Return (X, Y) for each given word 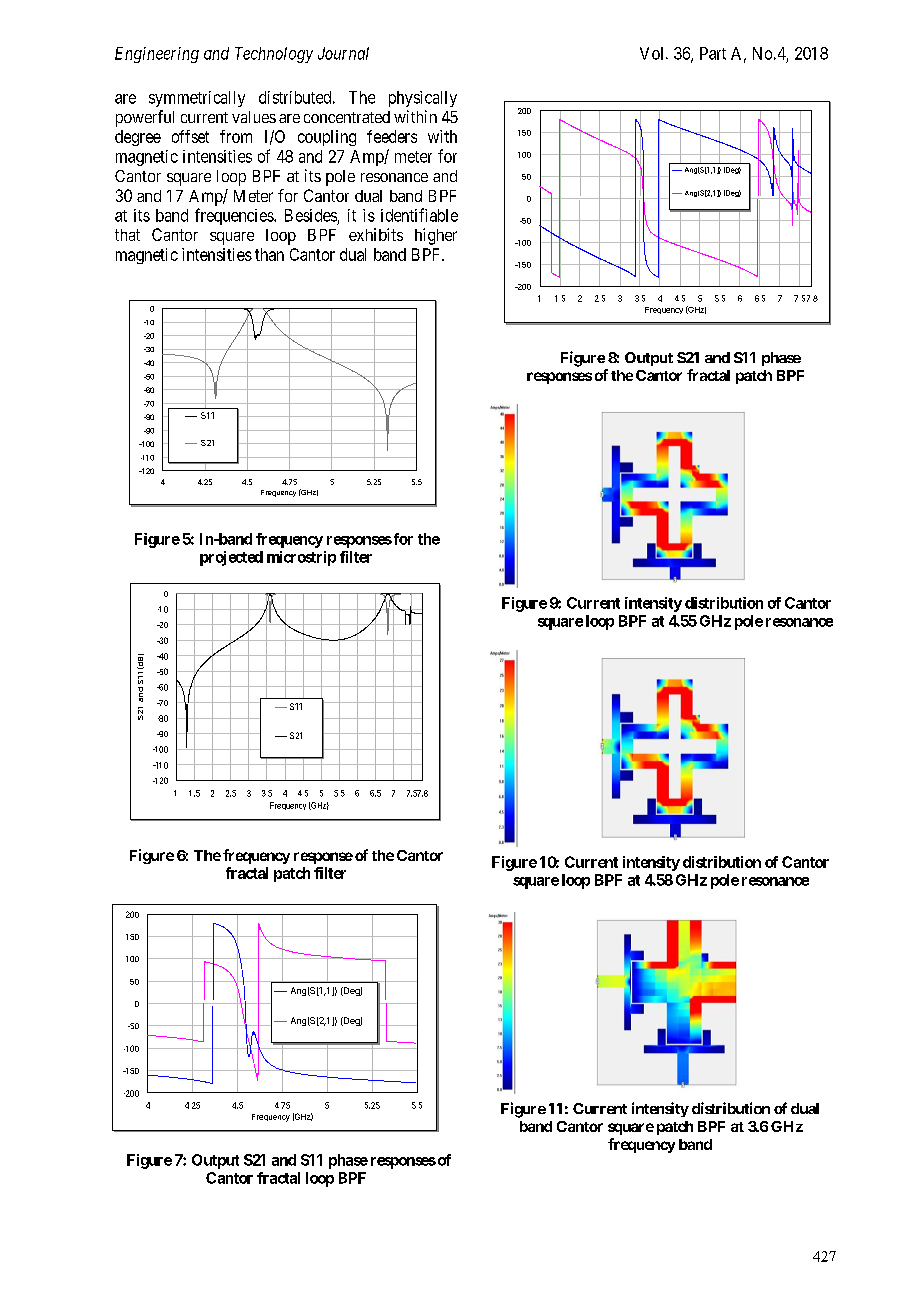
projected (231, 558)
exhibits (376, 234)
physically (423, 99)
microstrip (301, 558)
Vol (653, 53)
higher (436, 236)
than (269, 254)
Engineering (157, 55)
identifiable (419, 215)
